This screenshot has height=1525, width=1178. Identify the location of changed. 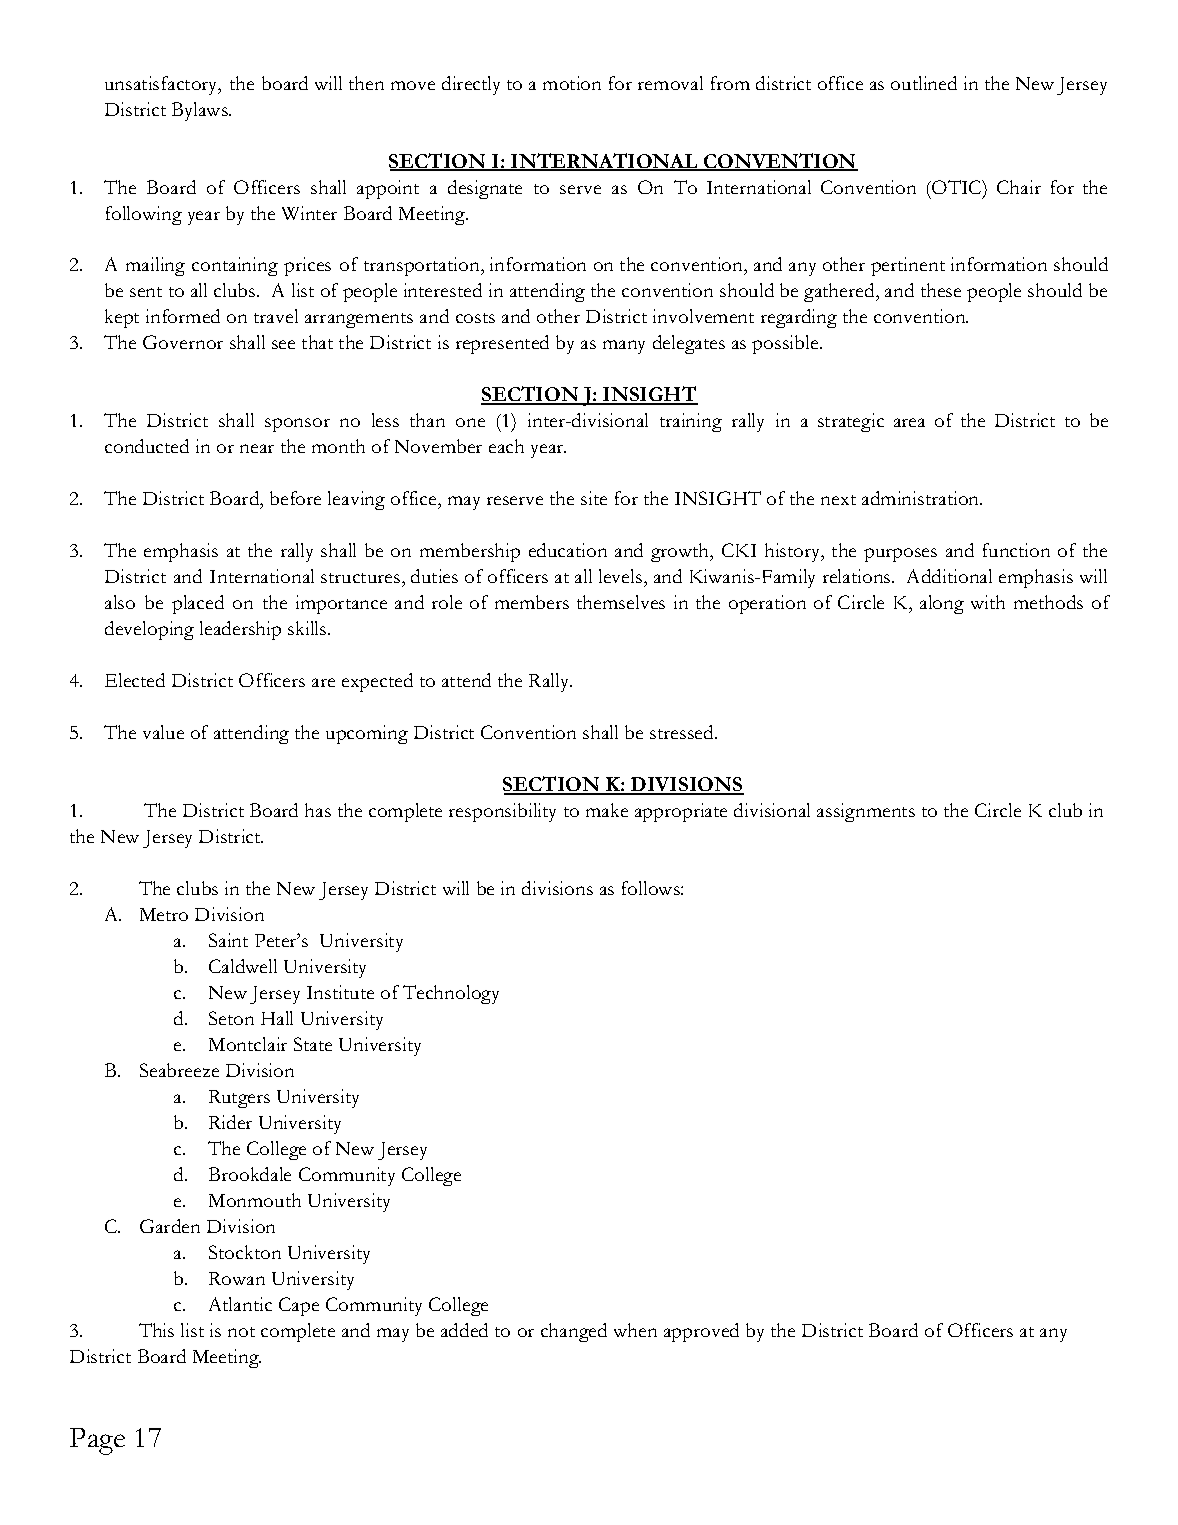
(574, 1332).
